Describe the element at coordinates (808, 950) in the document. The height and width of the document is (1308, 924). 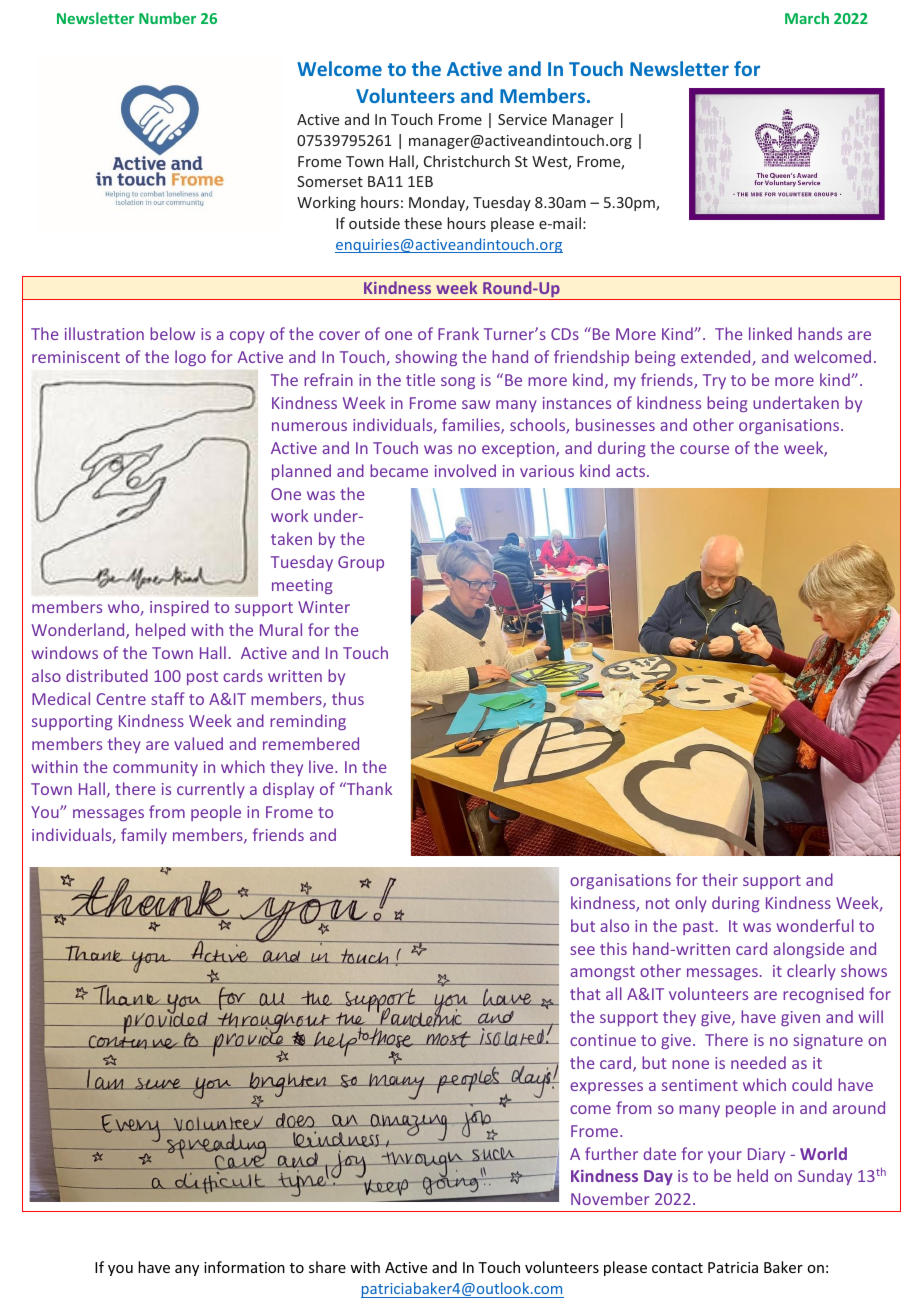
I see `alongside` at that location.
